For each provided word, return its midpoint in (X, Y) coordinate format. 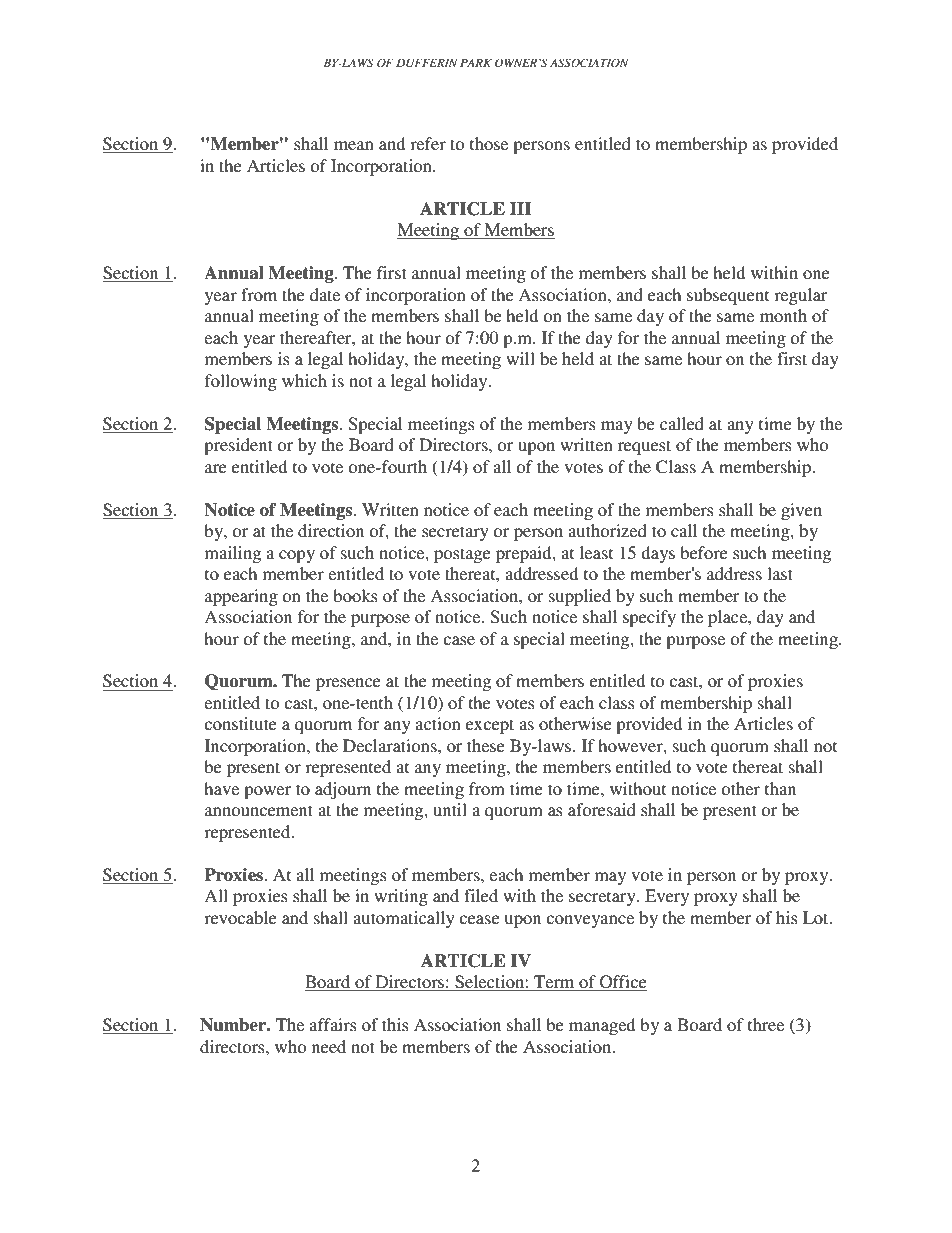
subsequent (728, 296)
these (486, 745)
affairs (333, 1024)
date (325, 294)
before (704, 552)
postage (462, 555)
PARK (476, 62)
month (783, 315)
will (520, 358)
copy (297, 556)
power (267, 792)
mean (354, 145)
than (780, 788)
